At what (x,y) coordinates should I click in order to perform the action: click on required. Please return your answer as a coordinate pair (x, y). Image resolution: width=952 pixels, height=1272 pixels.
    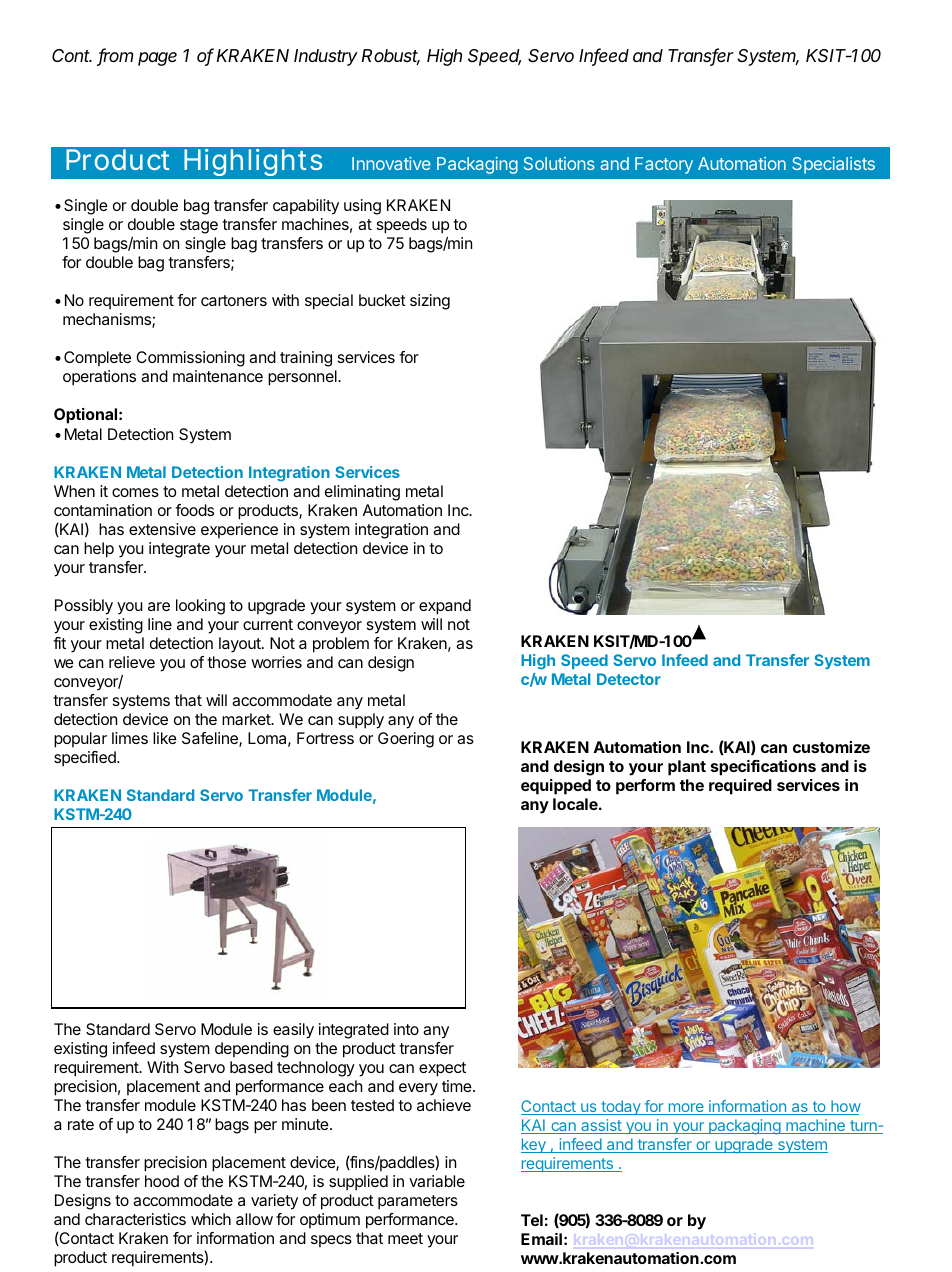
    Looking at the image, I should click on (740, 787).
